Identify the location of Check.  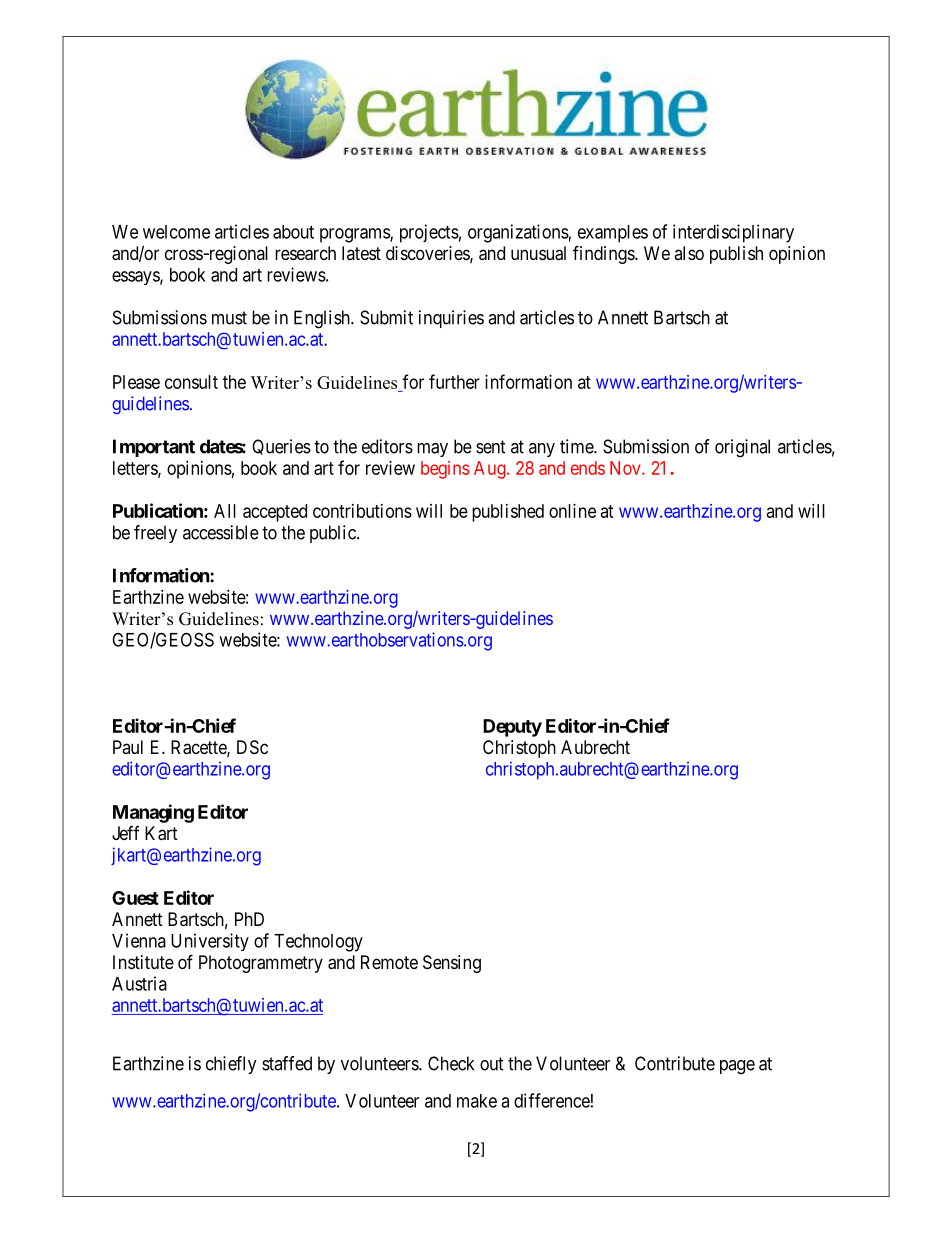
(451, 1063).
